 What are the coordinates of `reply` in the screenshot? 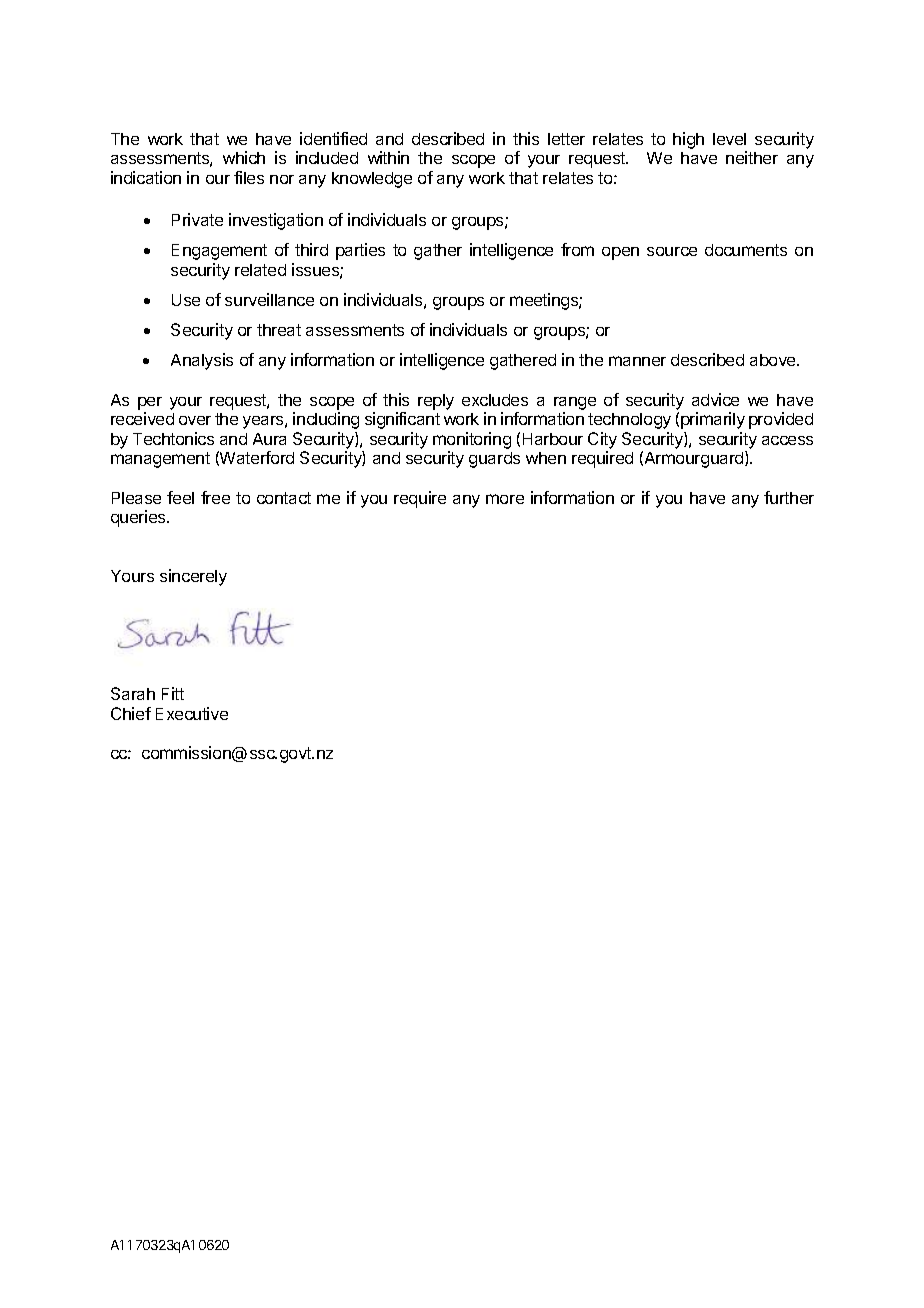 It's located at (436, 402).
